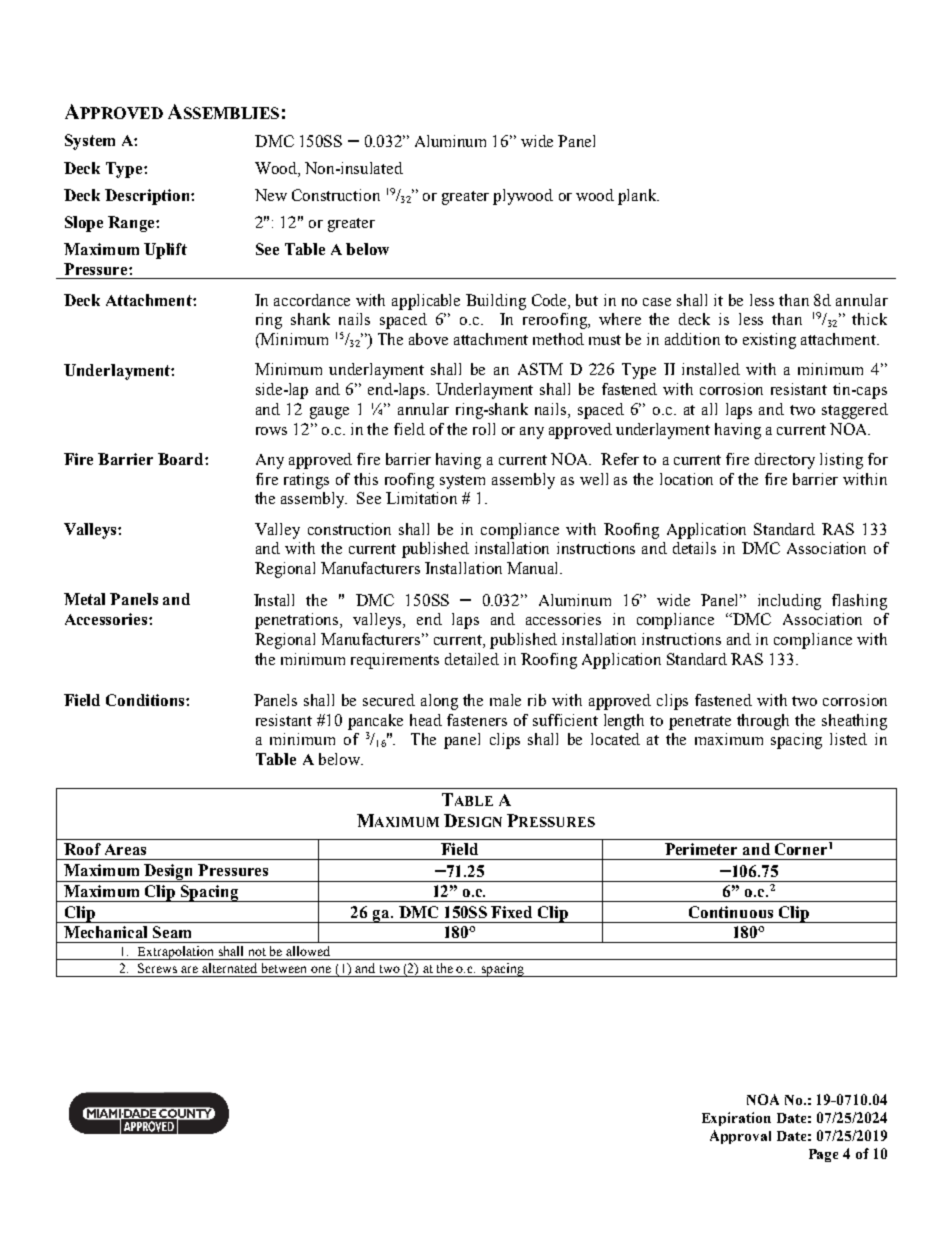 This screenshot has height=1233, width=952. Describe the element at coordinates (511, 912) in the screenshot. I see `Fixed` at that location.
